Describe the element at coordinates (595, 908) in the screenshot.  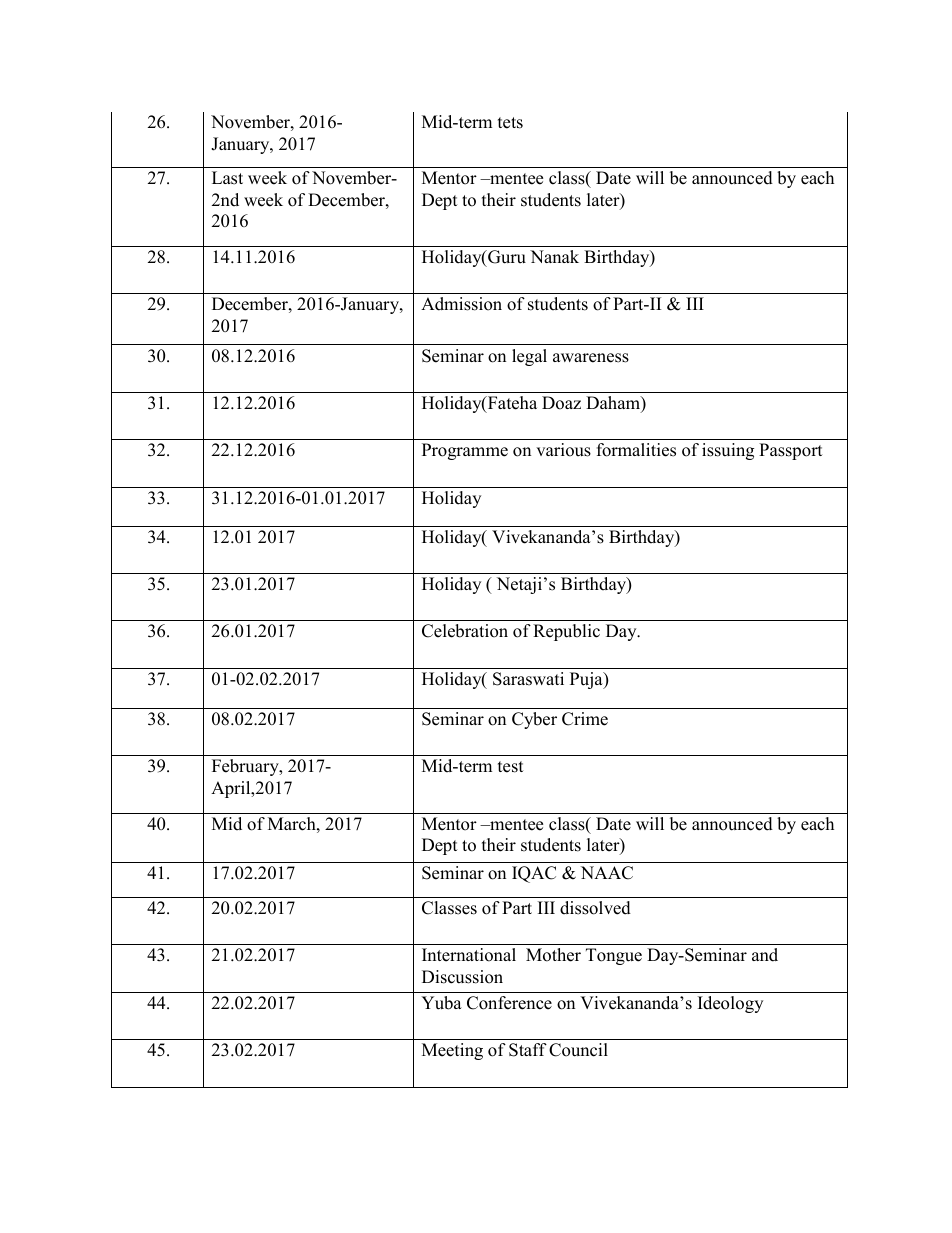
I see `dissolved` at that location.
